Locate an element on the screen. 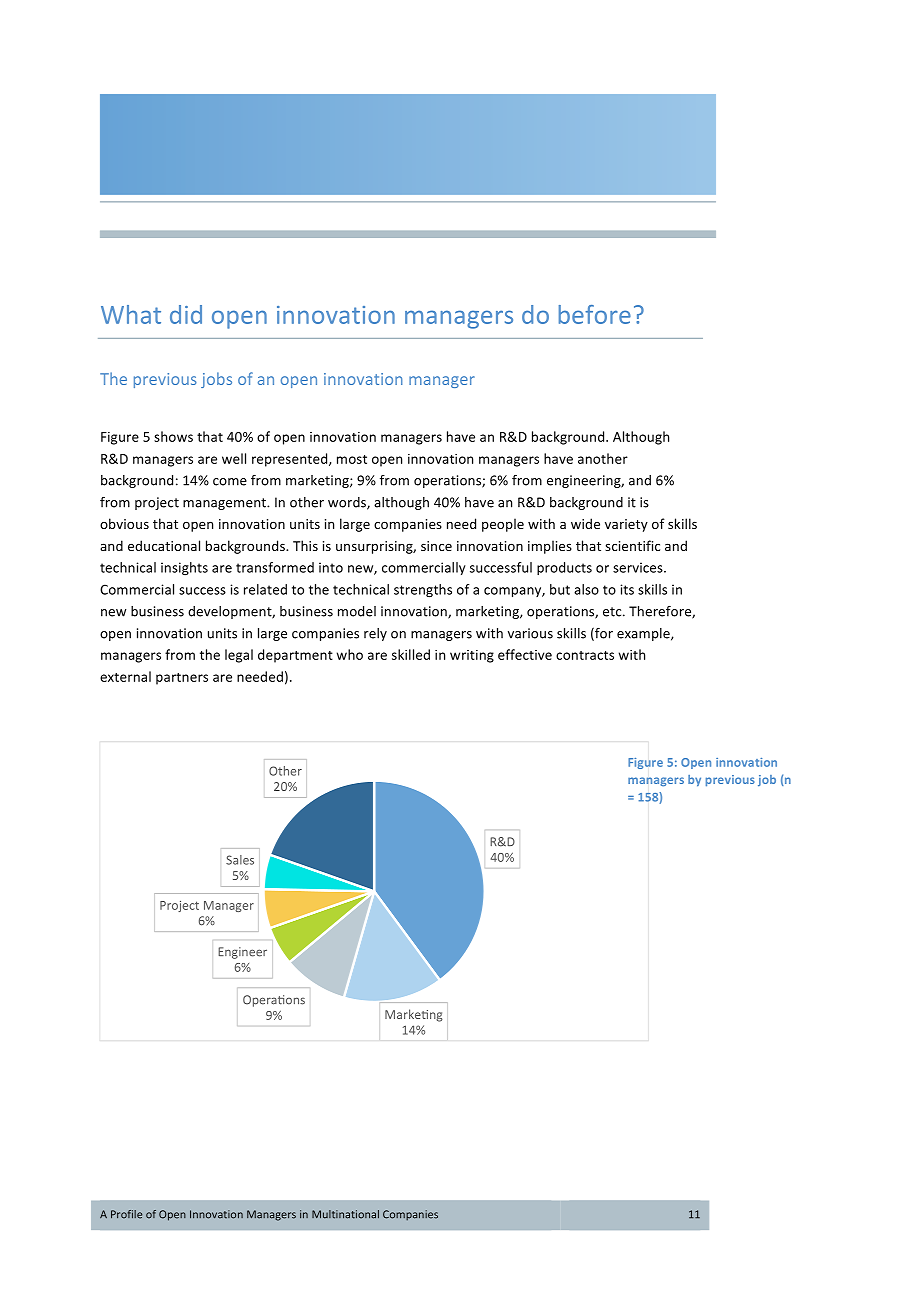 The image size is (924, 1308). writing is located at coordinates (472, 656).
